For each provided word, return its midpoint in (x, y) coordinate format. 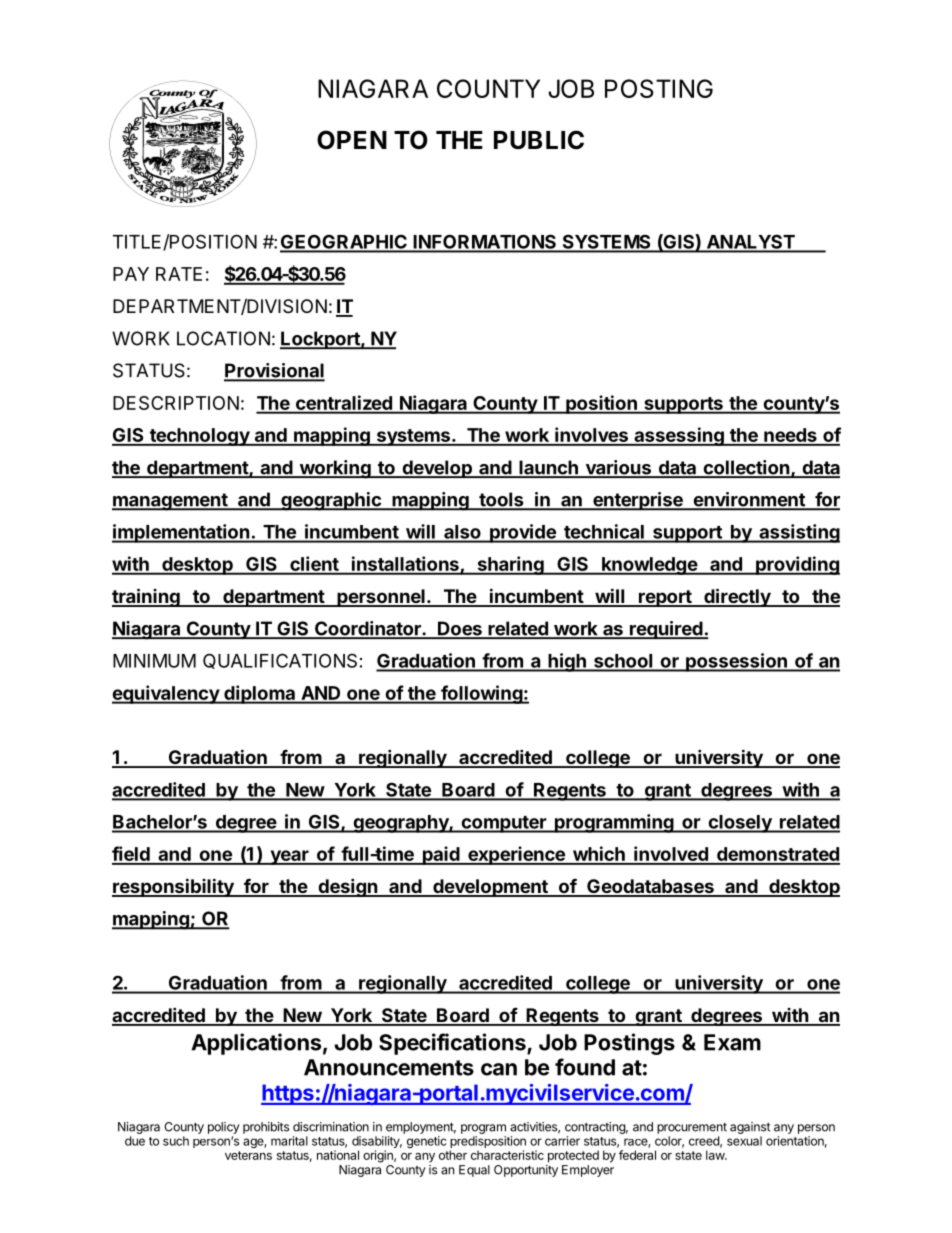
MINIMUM (154, 661)
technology (199, 437)
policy (224, 1128)
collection (746, 468)
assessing (679, 436)
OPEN (352, 140)
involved (671, 855)
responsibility (174, 887)
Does (460, 629)
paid (441, 855)
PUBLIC (539, 140)
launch (548, 468)
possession (736, 662)
